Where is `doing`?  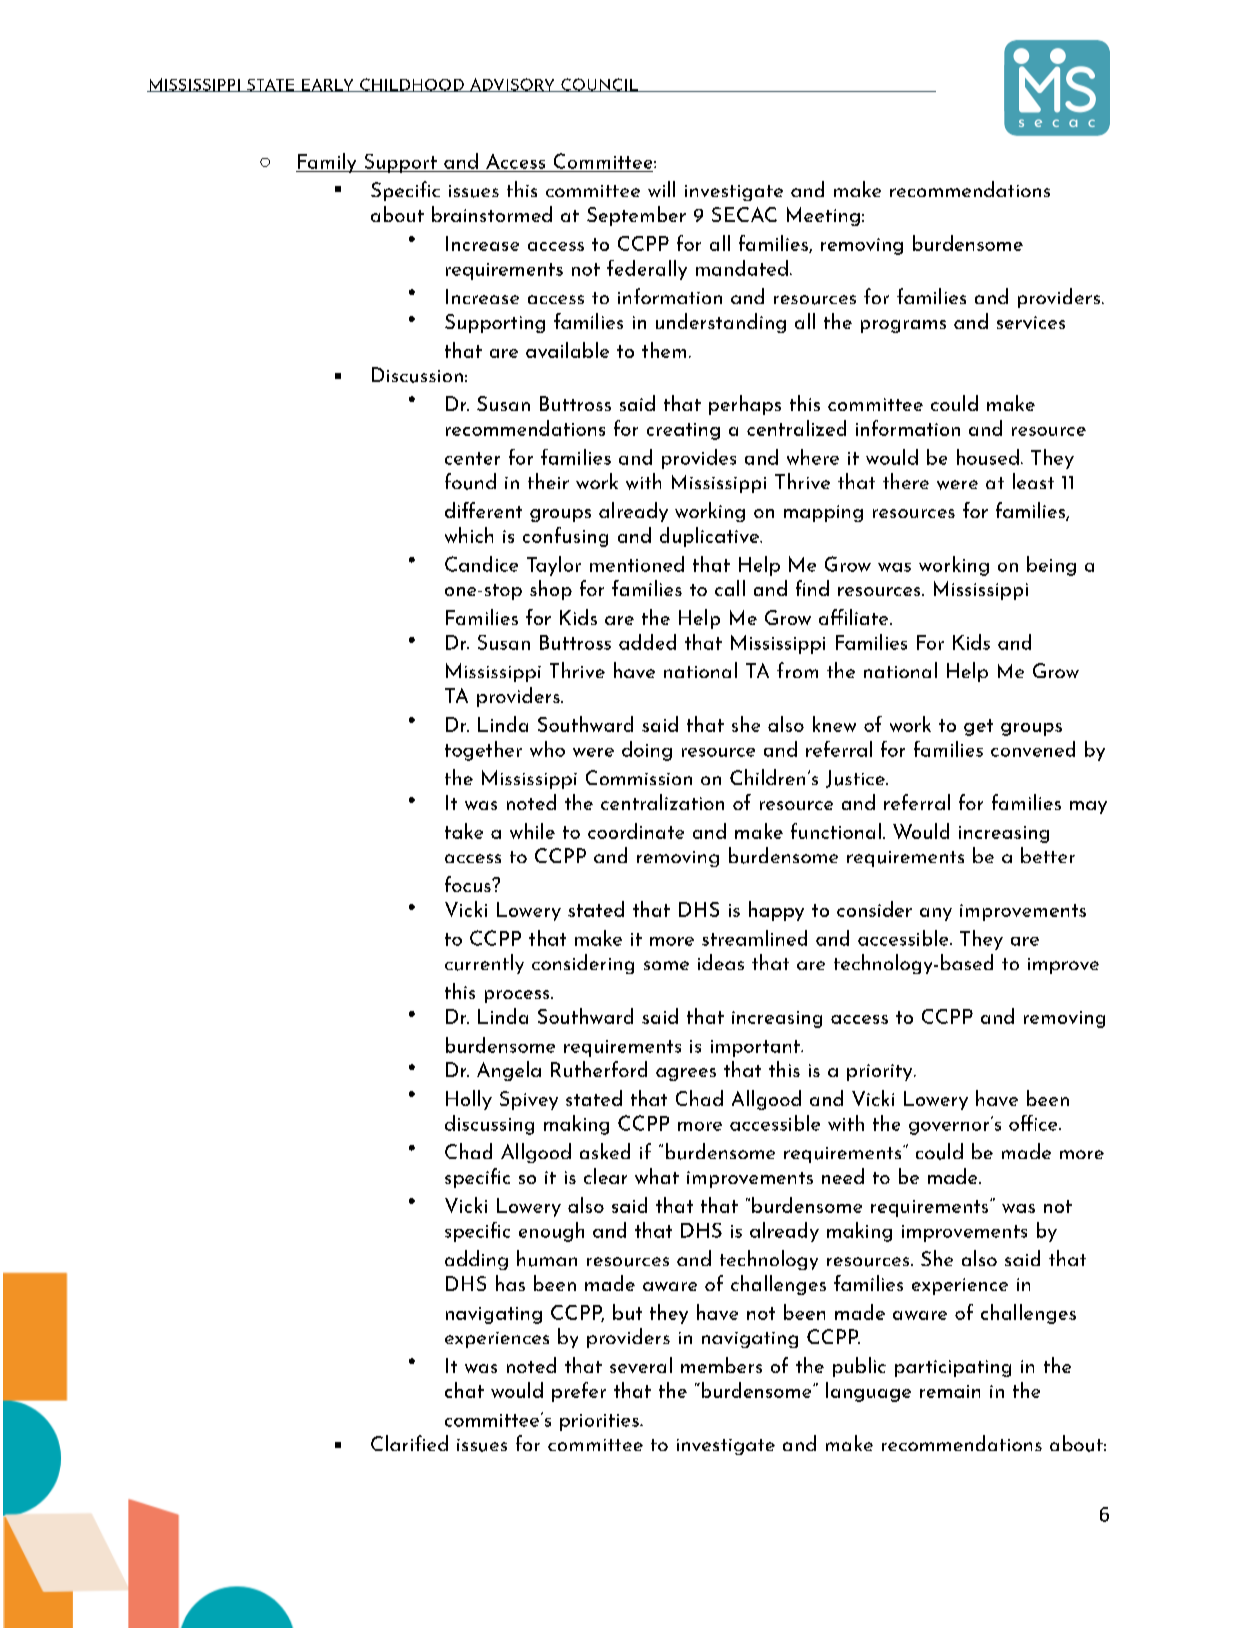 doing is located at coordinates (647, 751).
